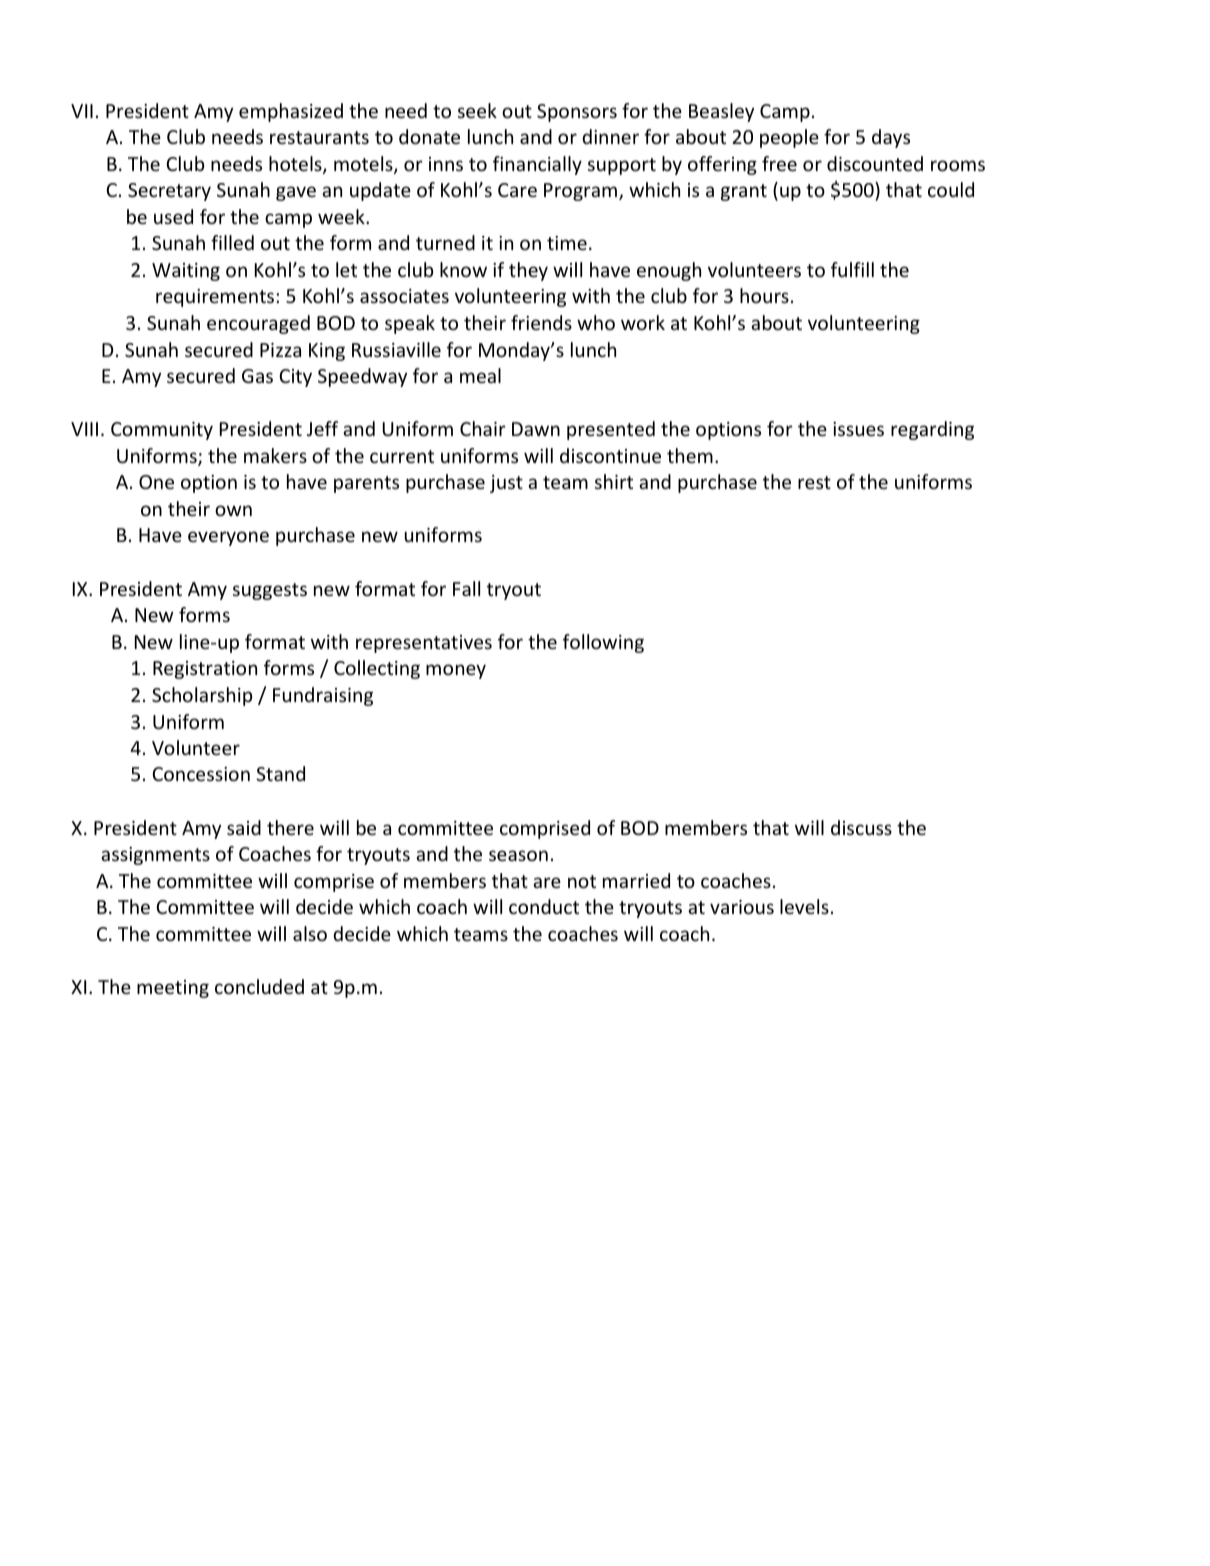 The height and width of the document is (1566, 1210). Describe the element at coordinates (891, 138) in the document. I see `days` at that location.
